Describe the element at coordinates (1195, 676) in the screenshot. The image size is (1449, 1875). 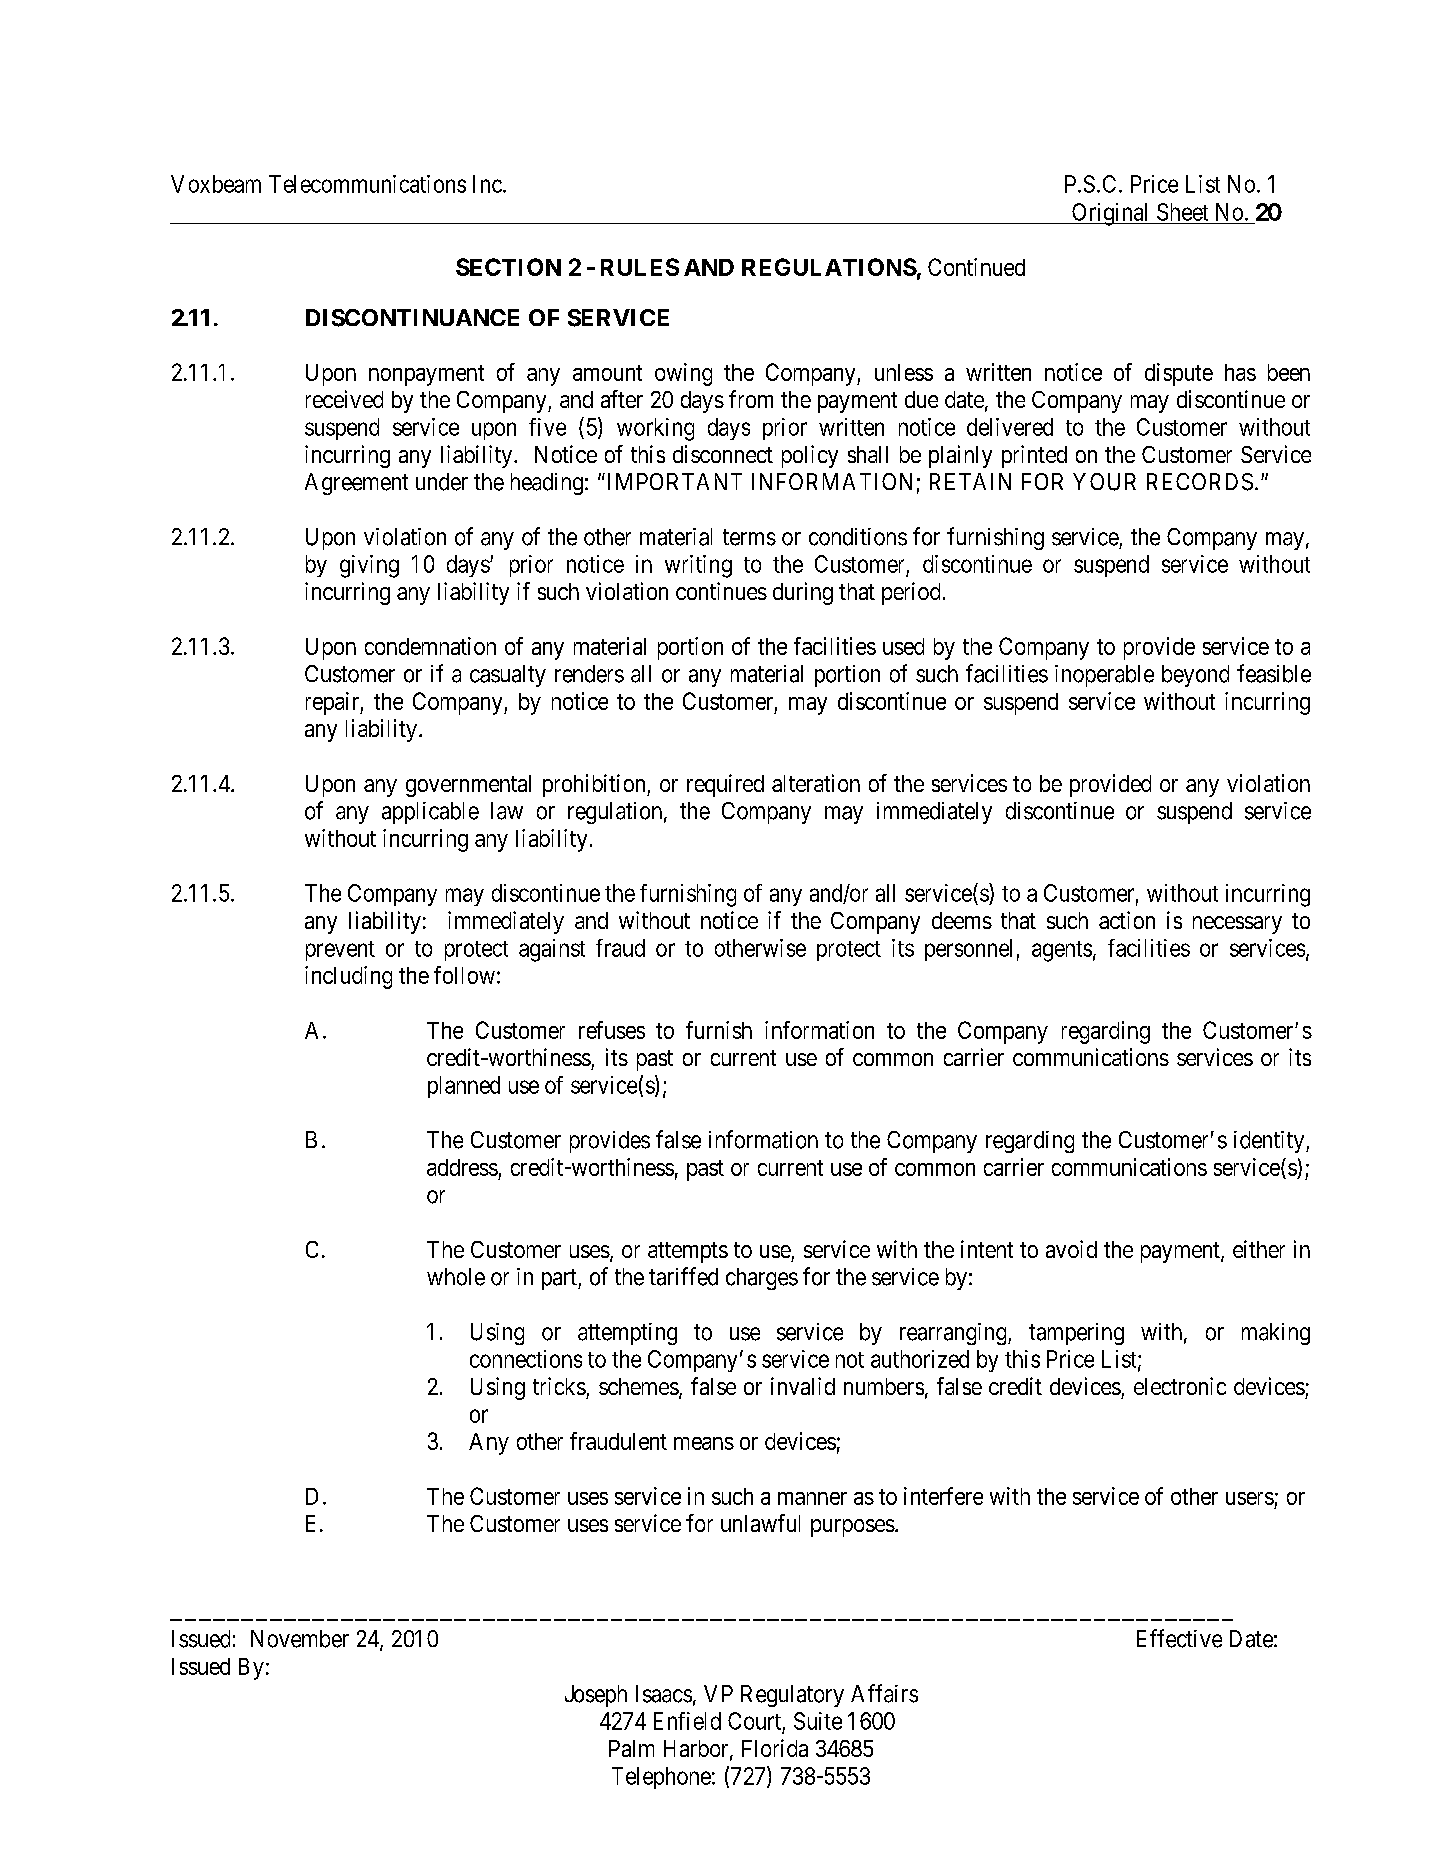
I see `beyond` at that location.
